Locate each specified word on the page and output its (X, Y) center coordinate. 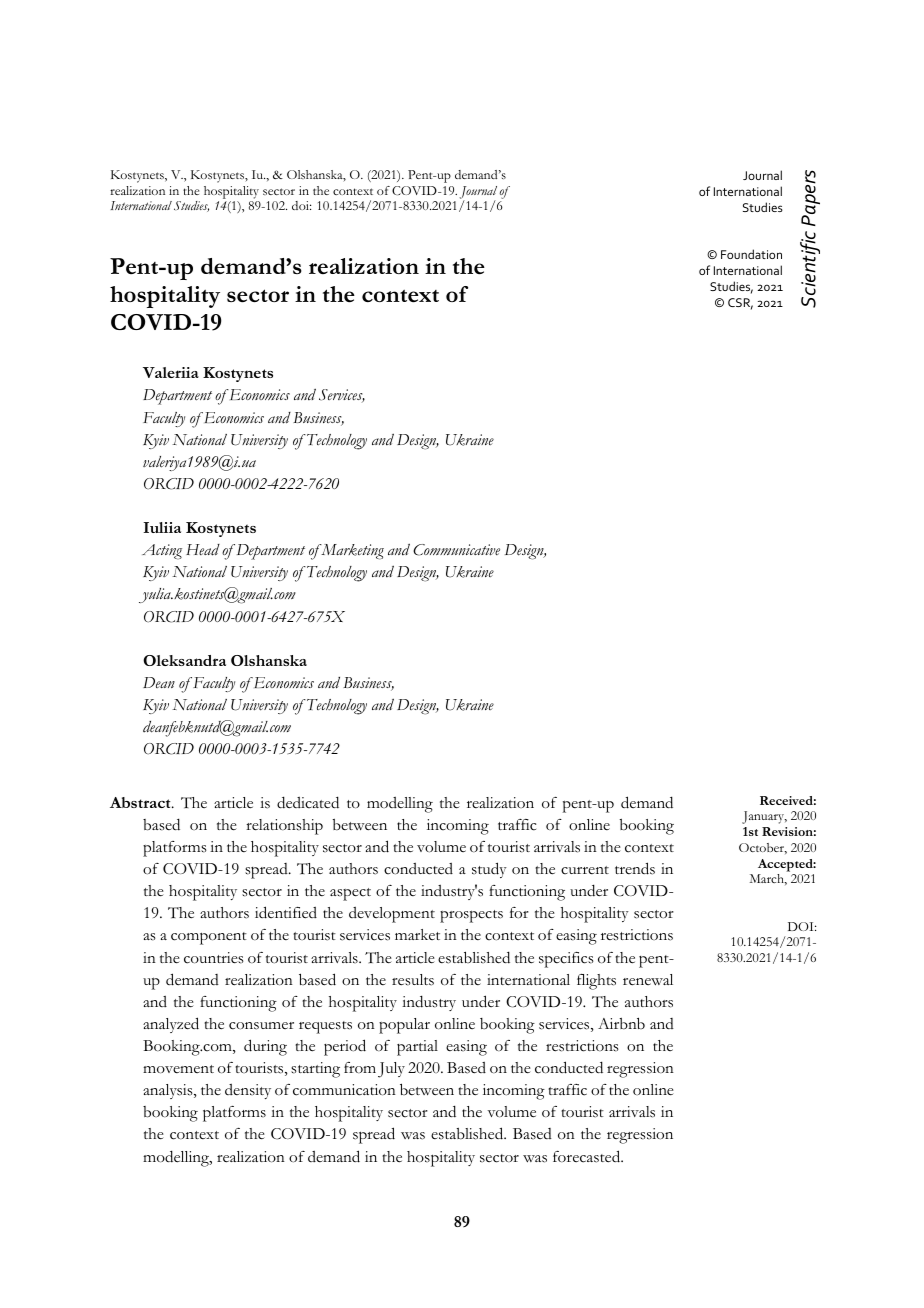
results (413, 980)
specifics (566, 960)
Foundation (751, 254)
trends (635, 868)
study (489, 870)
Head (203, 550)
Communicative (456, 550)
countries (214, 958)
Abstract (141, 802)
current (585, 870)
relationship (284, 827)
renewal (648, 980)
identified (286, 912)
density (248, 1091)
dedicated (308, 802)
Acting (162, 552)
